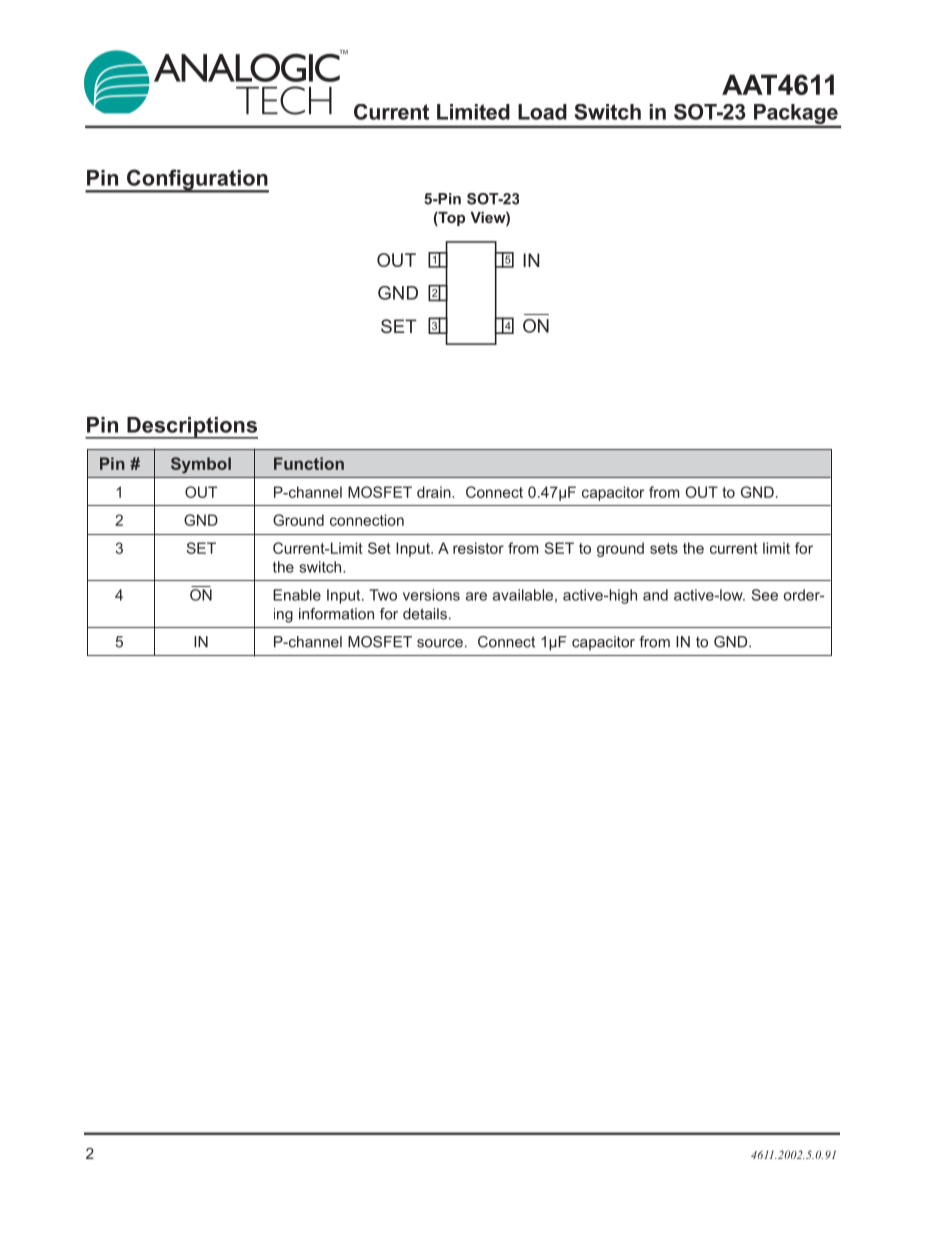 The width and height of the page is (952, 1233). Describe the element at coordinates (197, 181) in the page. I see `Configuration` at that location.
